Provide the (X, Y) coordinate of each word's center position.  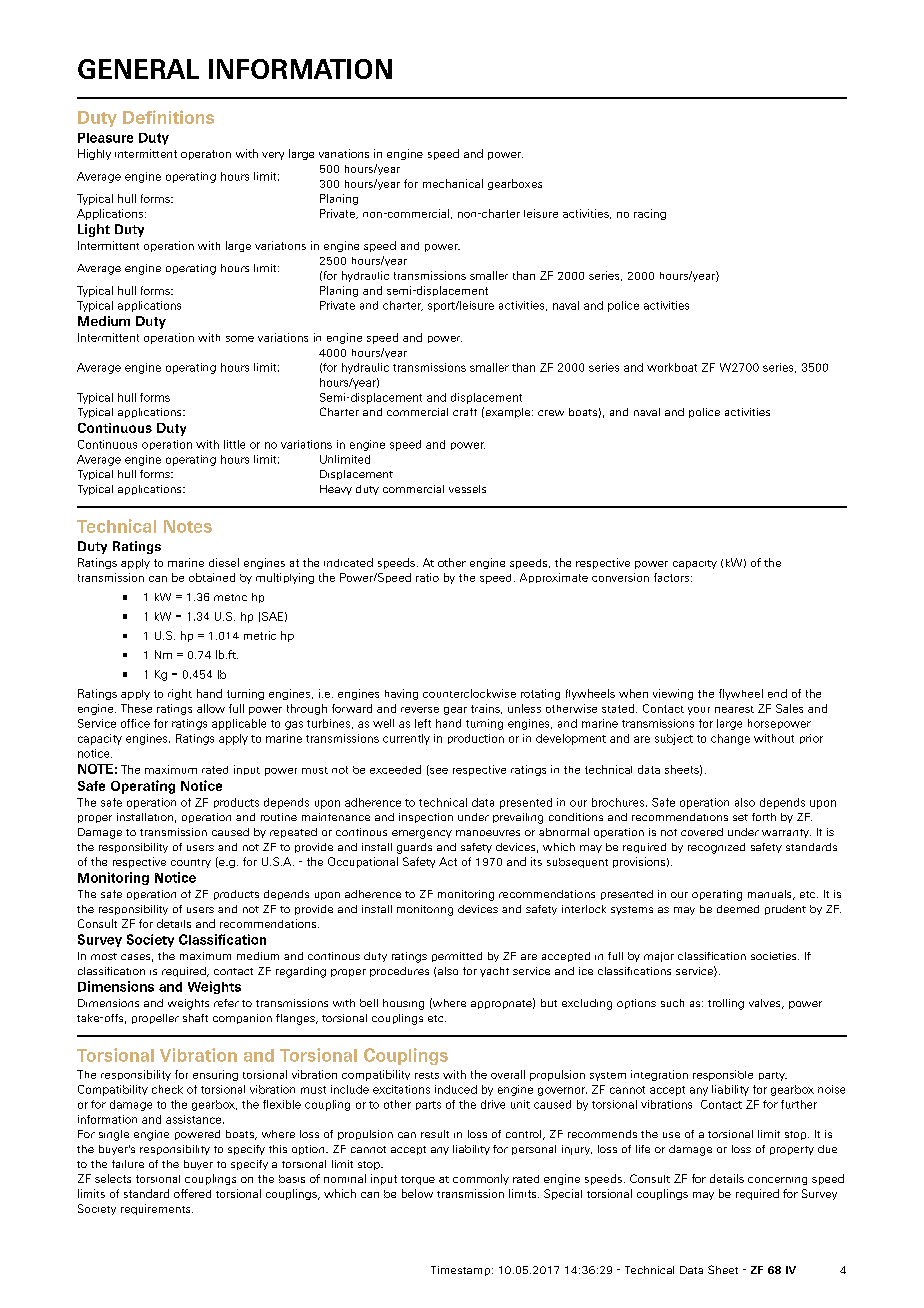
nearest (734, 709)
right (180, 694)
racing (650, 214)
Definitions (168, 117)
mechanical (453, 183)
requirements (157, 1209)
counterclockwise (469, 693)
